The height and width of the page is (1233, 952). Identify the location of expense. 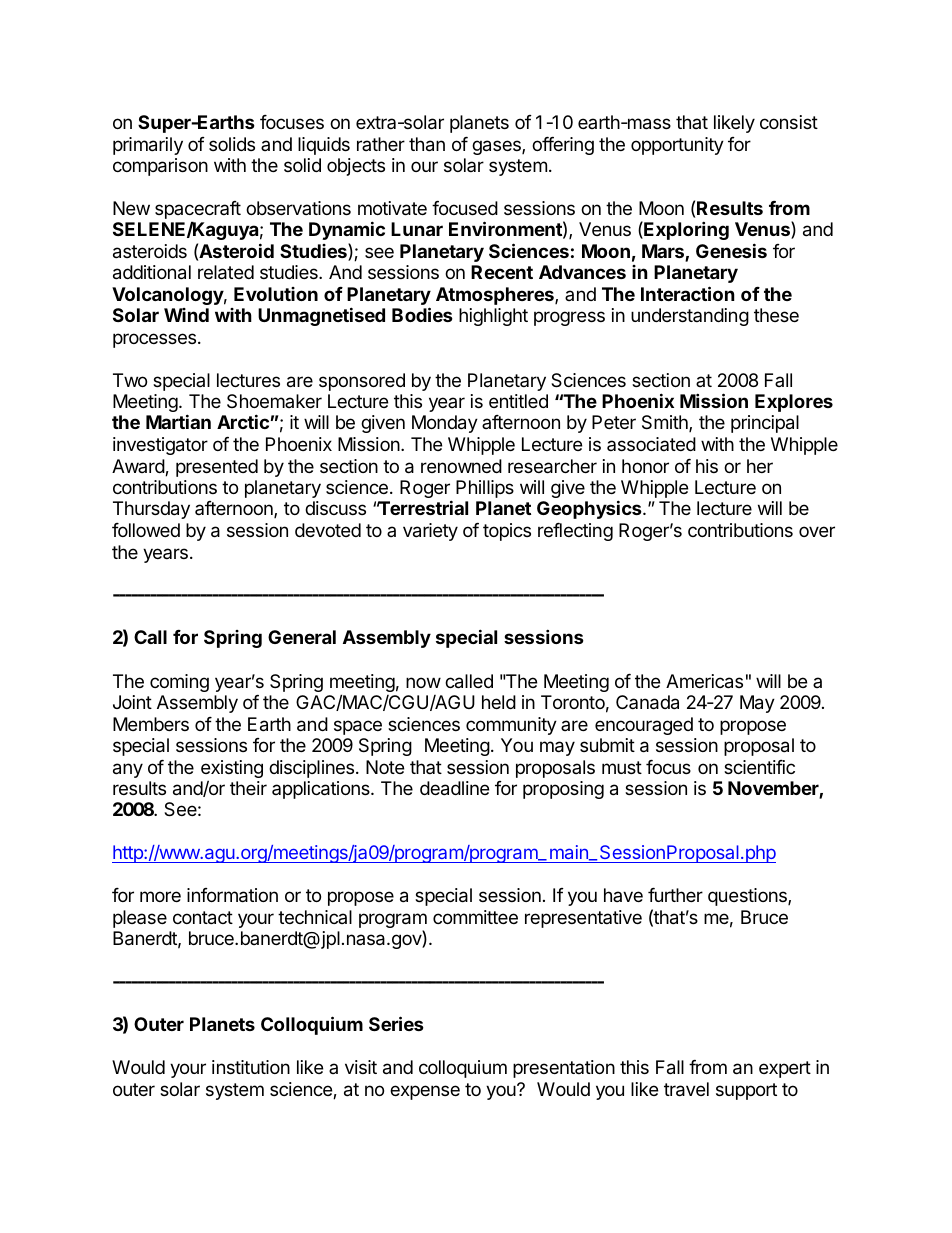
(425, 1092).
